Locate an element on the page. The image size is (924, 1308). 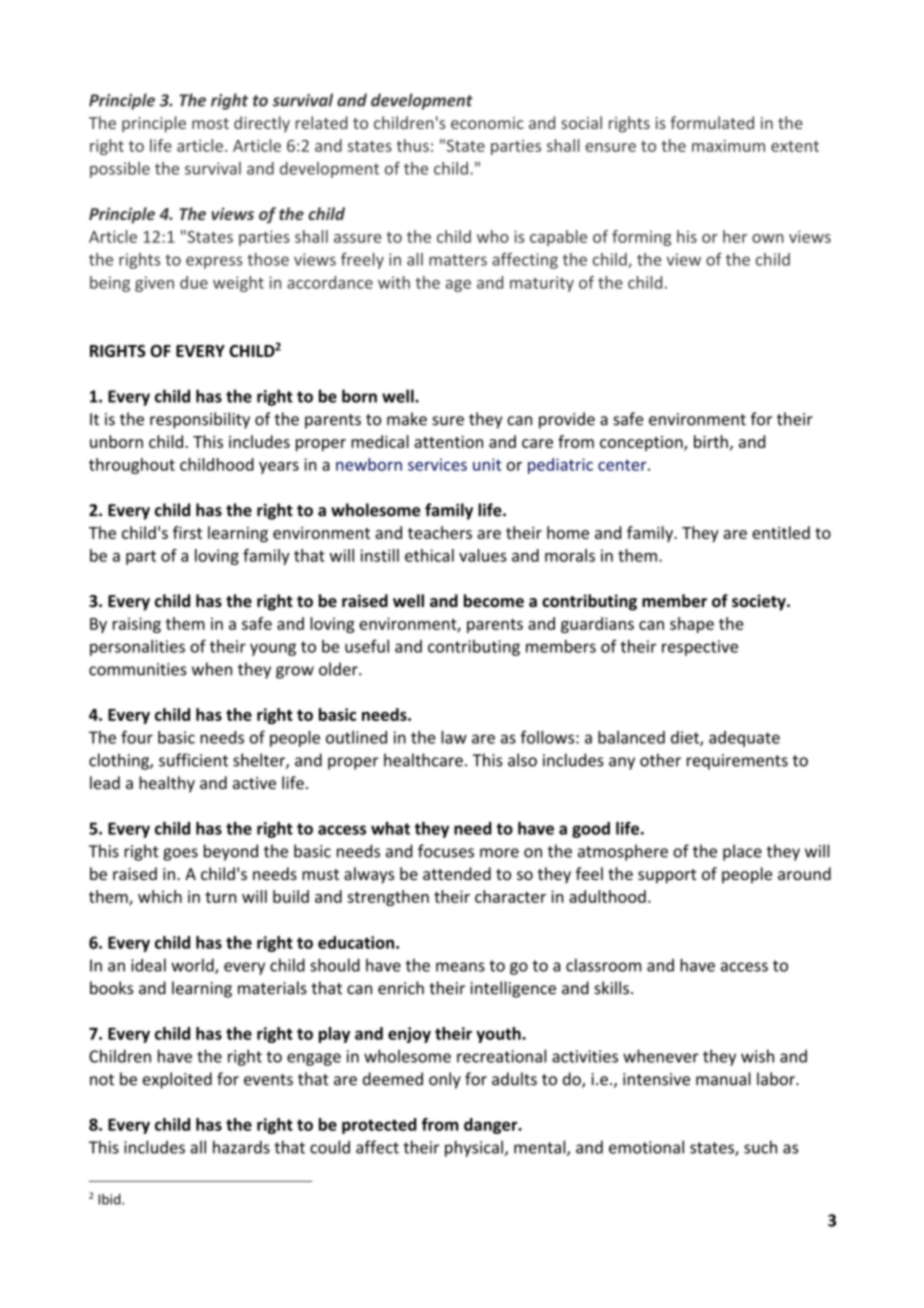
birth is located at coordinates (711, 441).
